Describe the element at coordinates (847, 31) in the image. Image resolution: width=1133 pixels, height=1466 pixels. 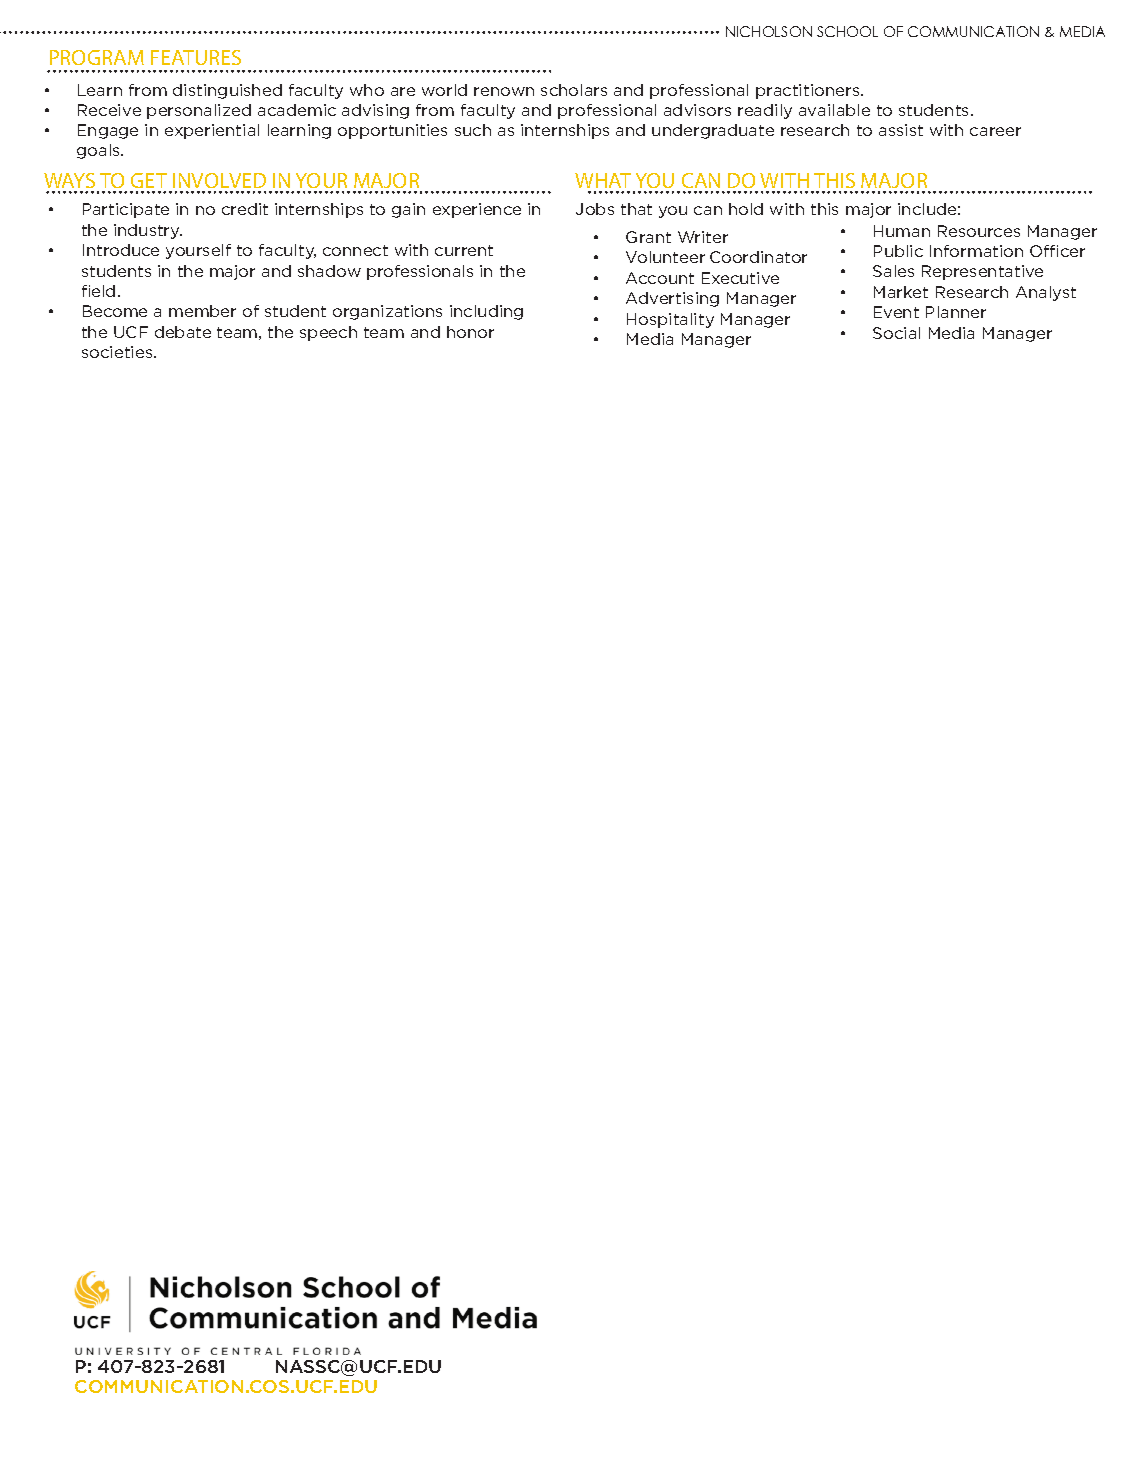
I see `SCHOOL` at that location.
